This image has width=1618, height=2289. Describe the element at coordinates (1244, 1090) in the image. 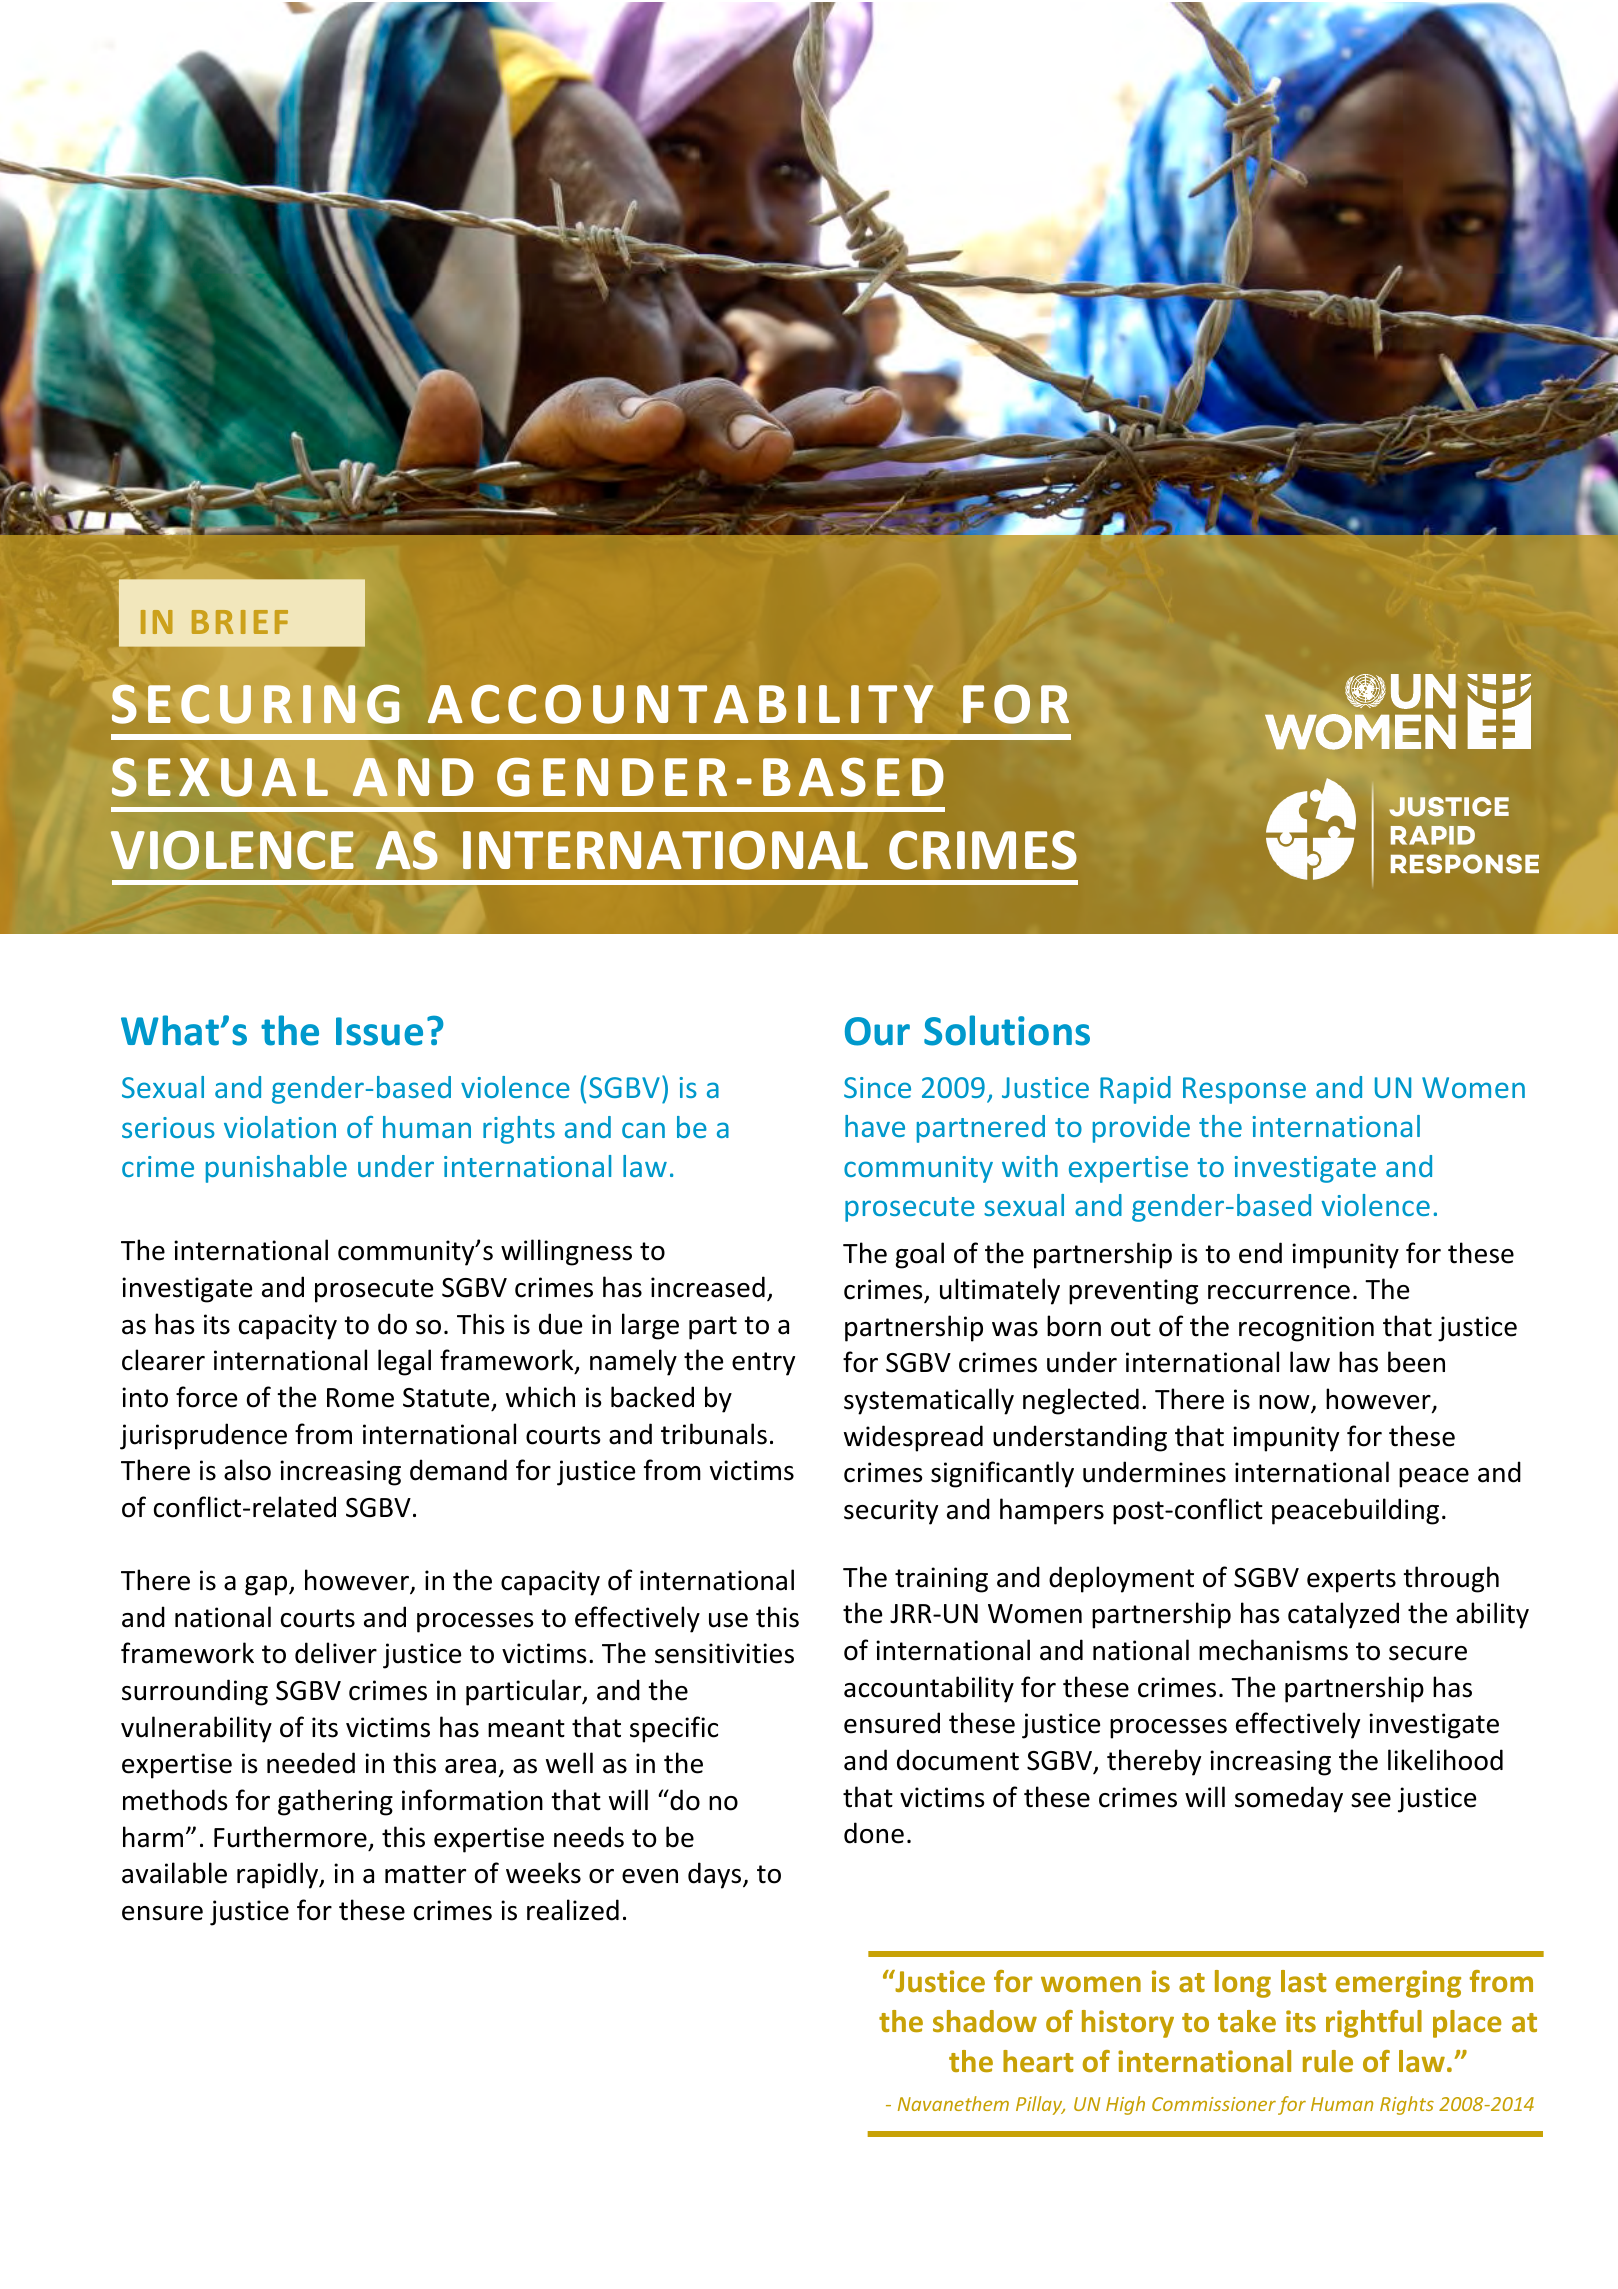

I see `Response` at that location.
